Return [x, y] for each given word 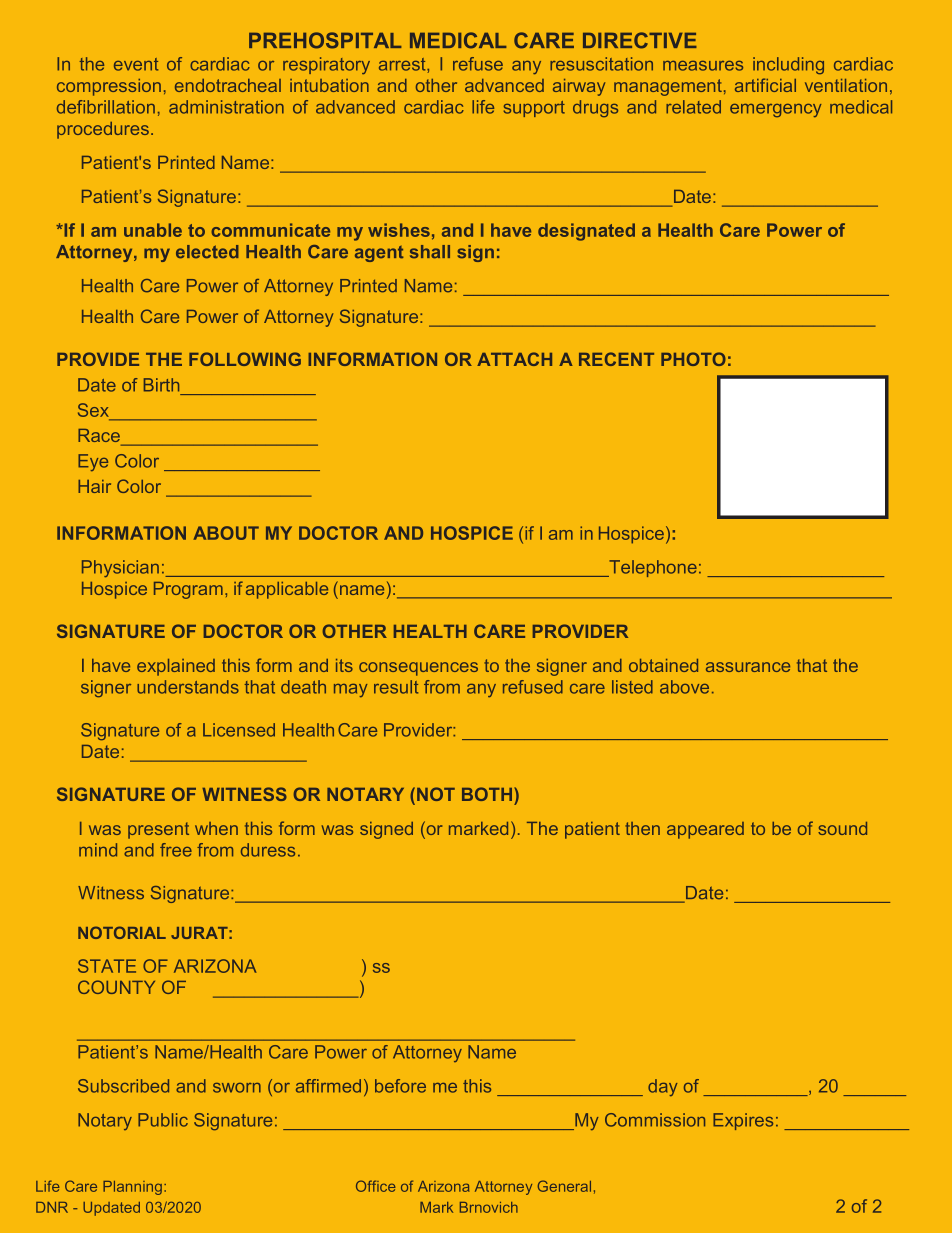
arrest [403, 65]
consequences [418, 669]
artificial [765, 85]
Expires [743, 1121]
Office [376, 1186]
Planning [134, 1188]
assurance [748, 667]
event [136, 64]
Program [188, 590]
